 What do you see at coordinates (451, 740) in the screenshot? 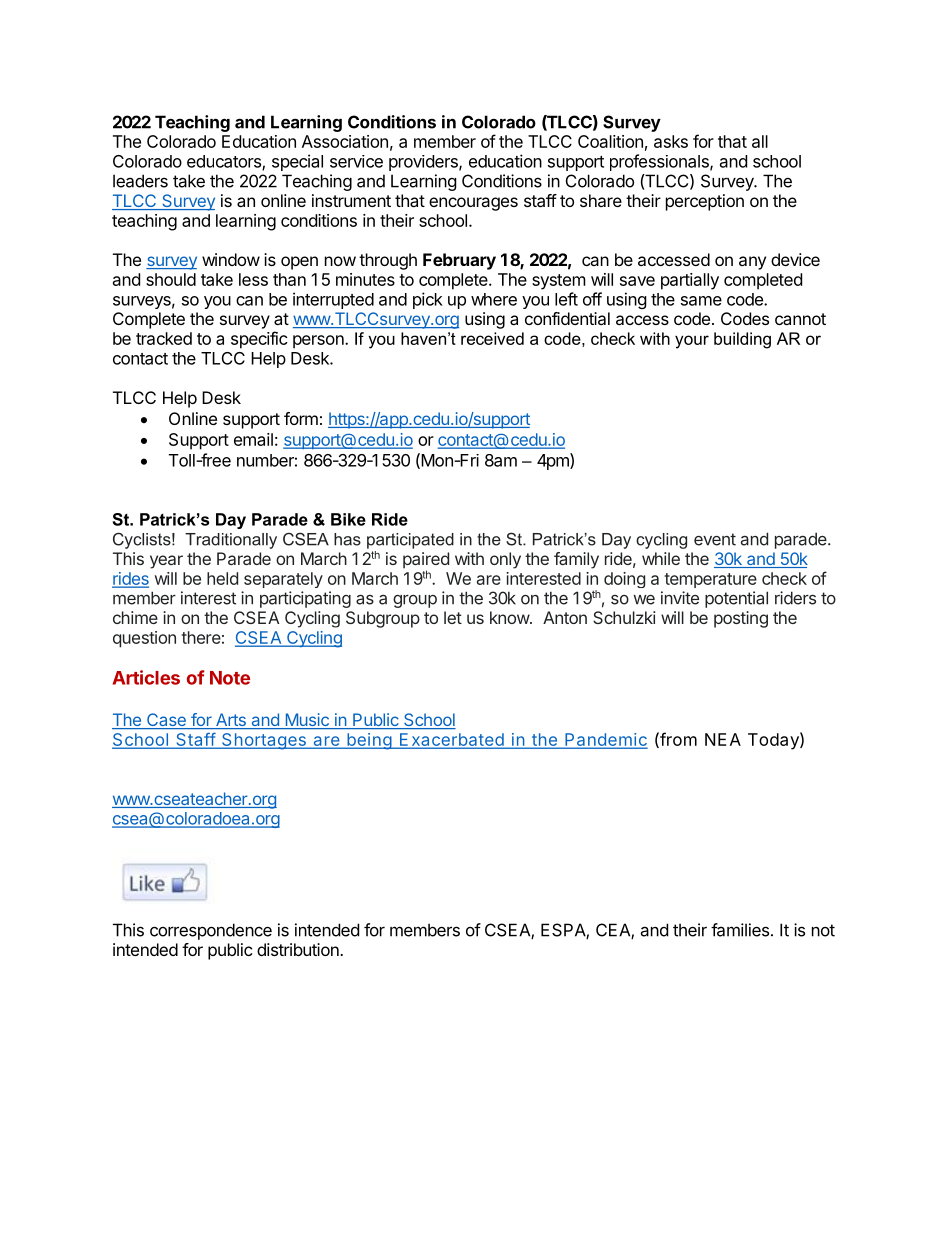
I see `Exacerbated` at bounding box center [451, 740].
